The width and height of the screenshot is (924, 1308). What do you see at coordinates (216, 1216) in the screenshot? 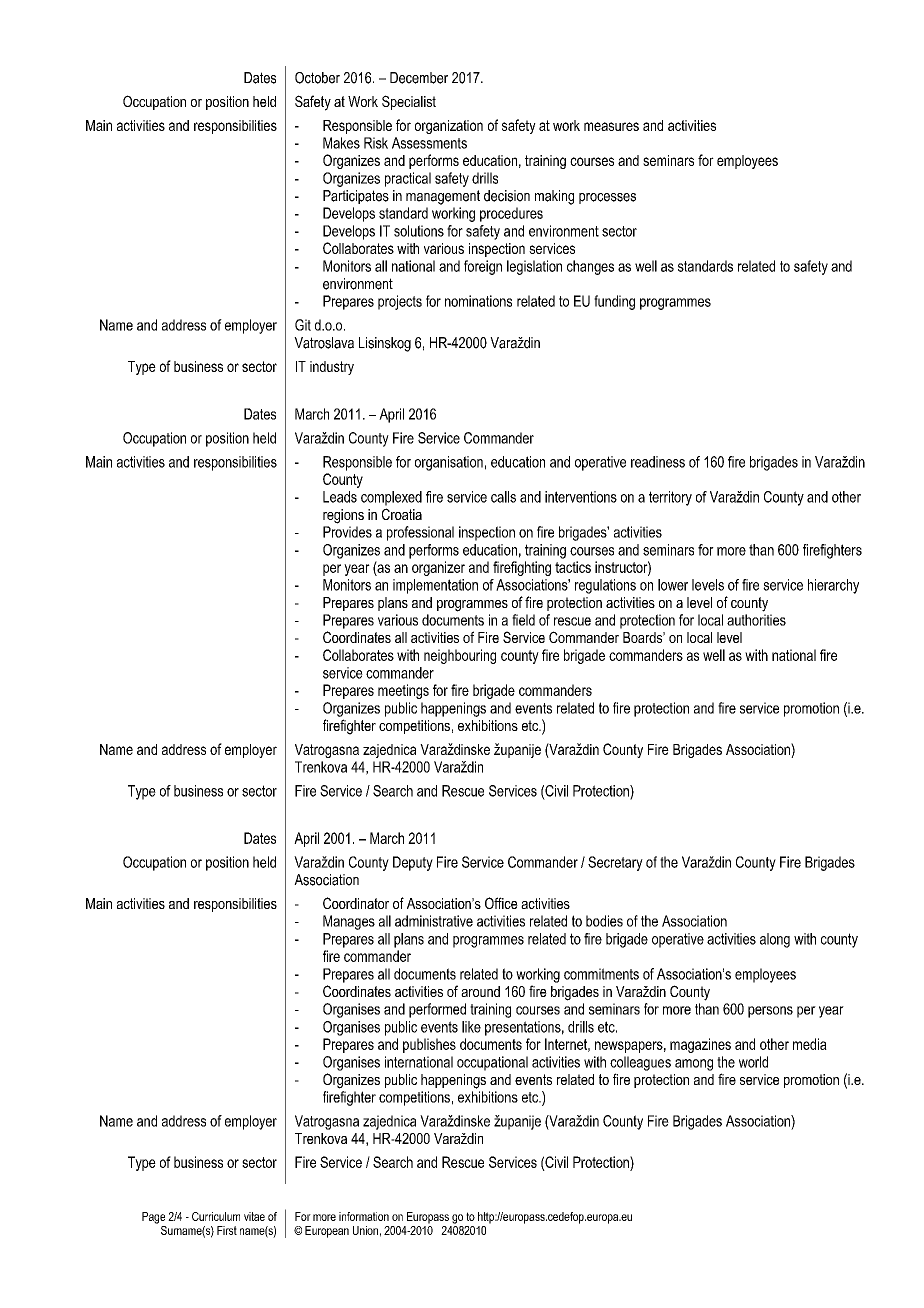
I see `Curriculum` at bounding box center [216, 1216].
